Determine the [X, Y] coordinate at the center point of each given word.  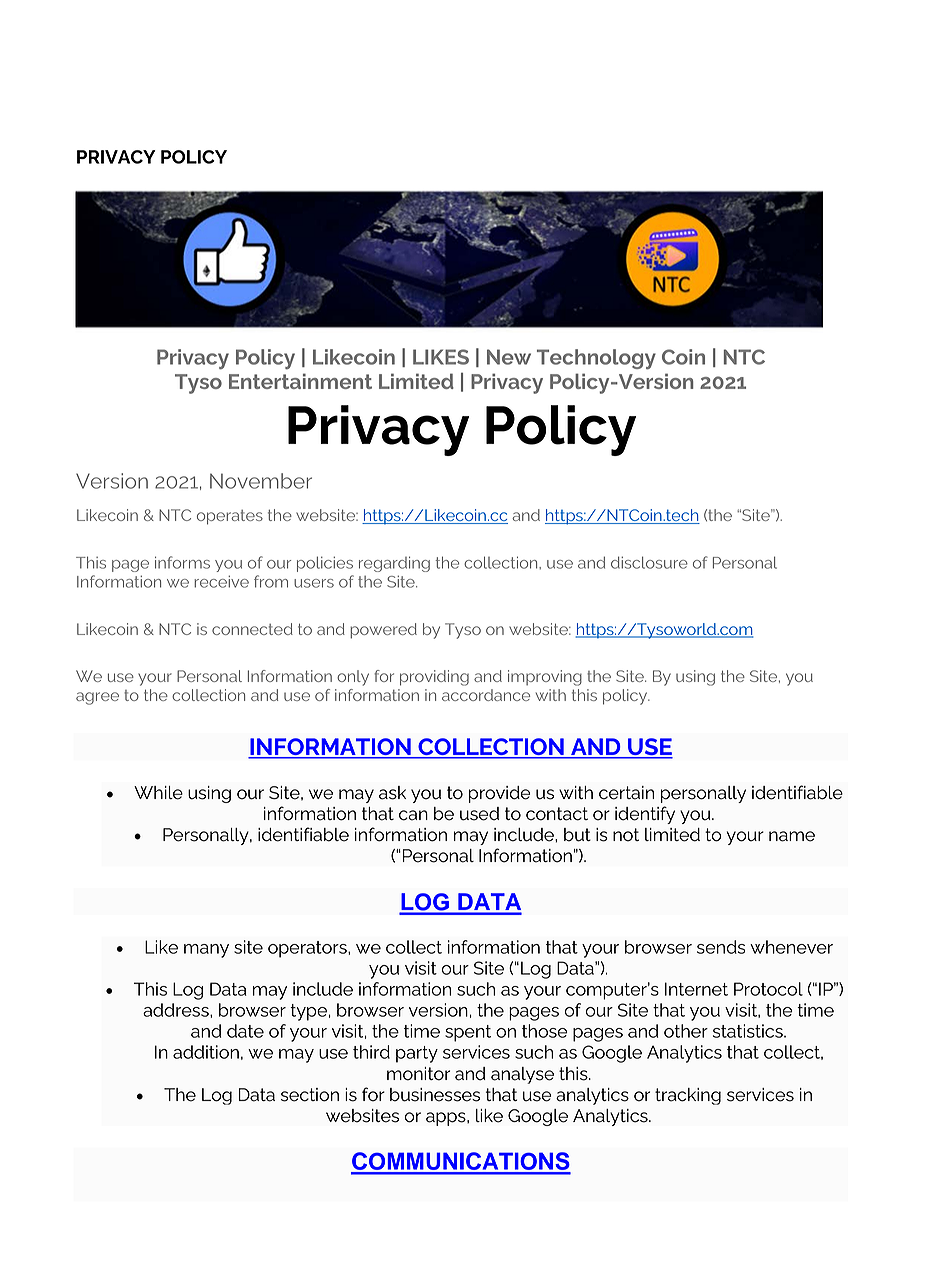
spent [468, 1033]
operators [308, 949]
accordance [486, 695]
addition [206, 1052]
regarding [394, 564]
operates [230, 517]
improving [545, 678]
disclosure [649, 562]
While [158, 793]
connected [252, 629]
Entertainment [300, 381]
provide [499, 794]
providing [434, 678]
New [509, 357]
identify [645, 815]
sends [721, 947]
